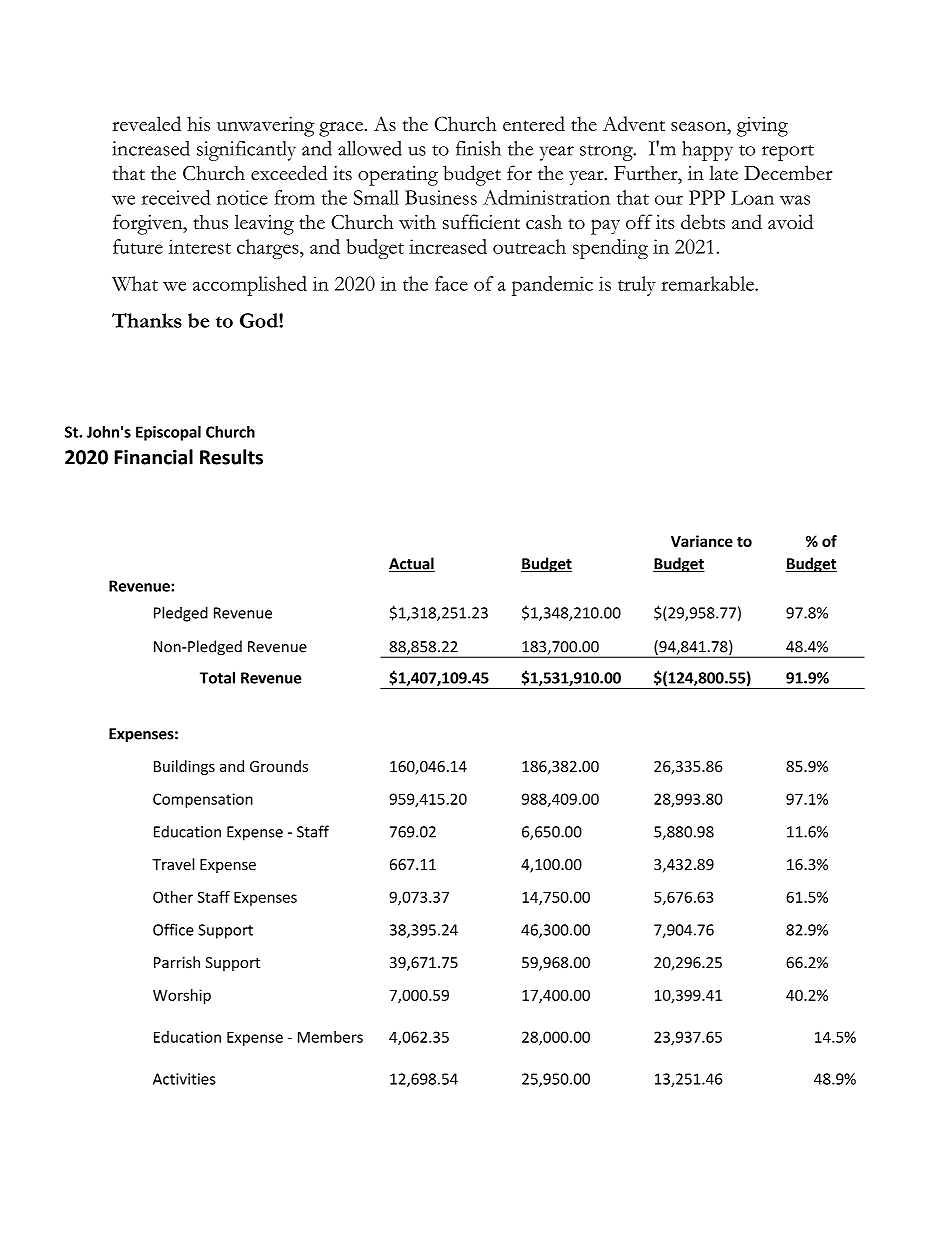 The image size is (952, 1233). What do you see at coordinates (217, 677) in the document?
I see `Total` at bounding box center [217, 677].
